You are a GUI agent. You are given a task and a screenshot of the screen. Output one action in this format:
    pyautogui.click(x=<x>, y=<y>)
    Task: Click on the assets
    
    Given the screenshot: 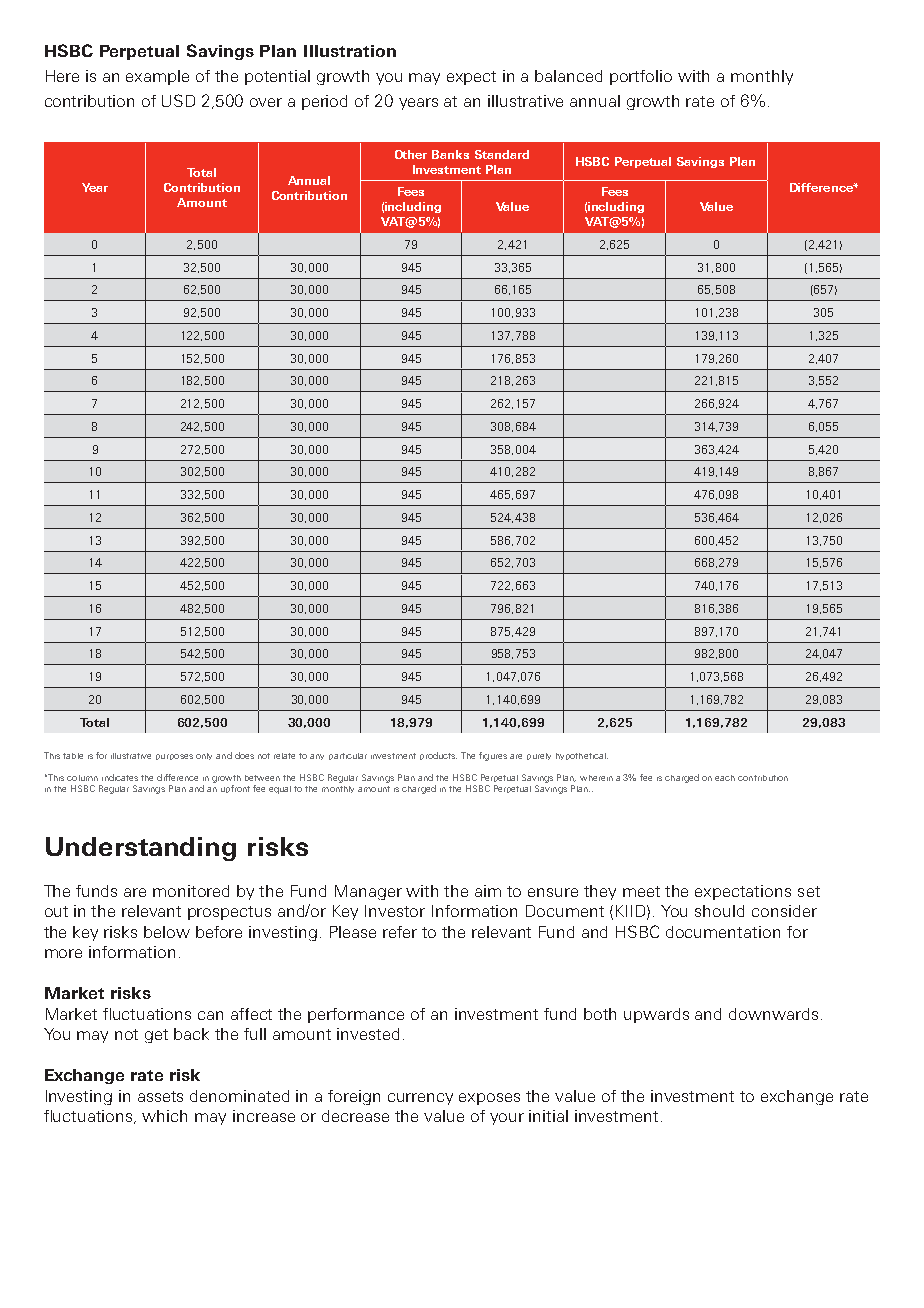 What is the action you would take?
    pyautogui.click(x=160, y=1096)
